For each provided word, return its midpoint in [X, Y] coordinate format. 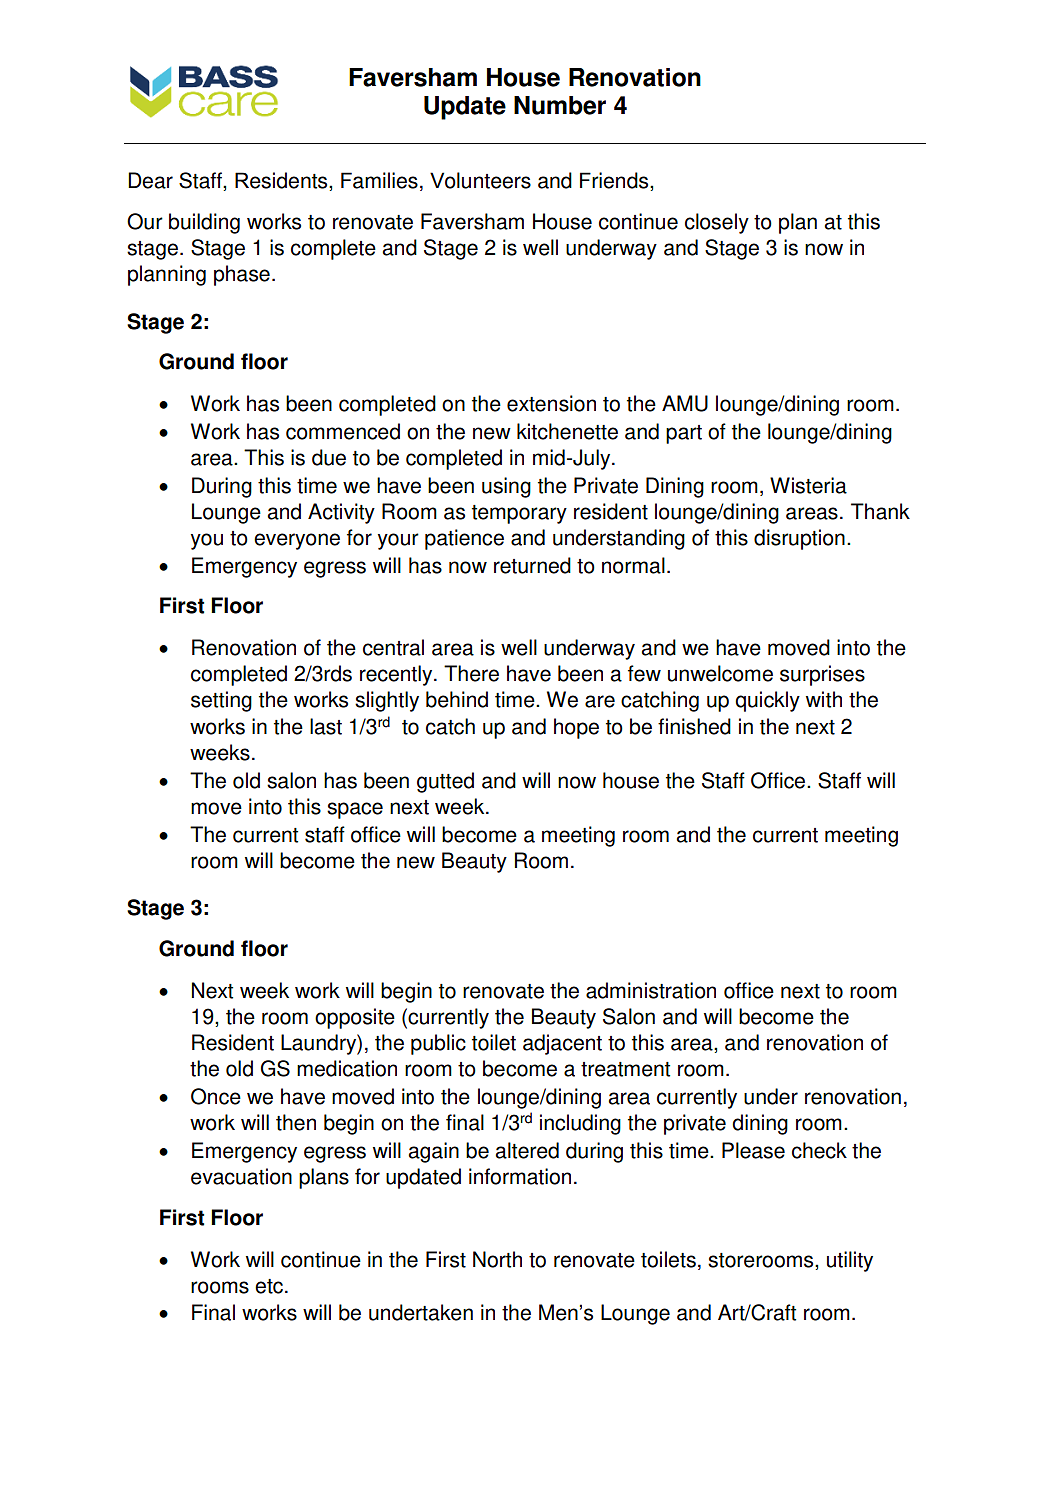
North [497, 1259]
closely [717, 223]
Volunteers [480, 180]
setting [221, 701]
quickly [767, 701]
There [471, 673]
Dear [150, 180]
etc [270, 1286]
